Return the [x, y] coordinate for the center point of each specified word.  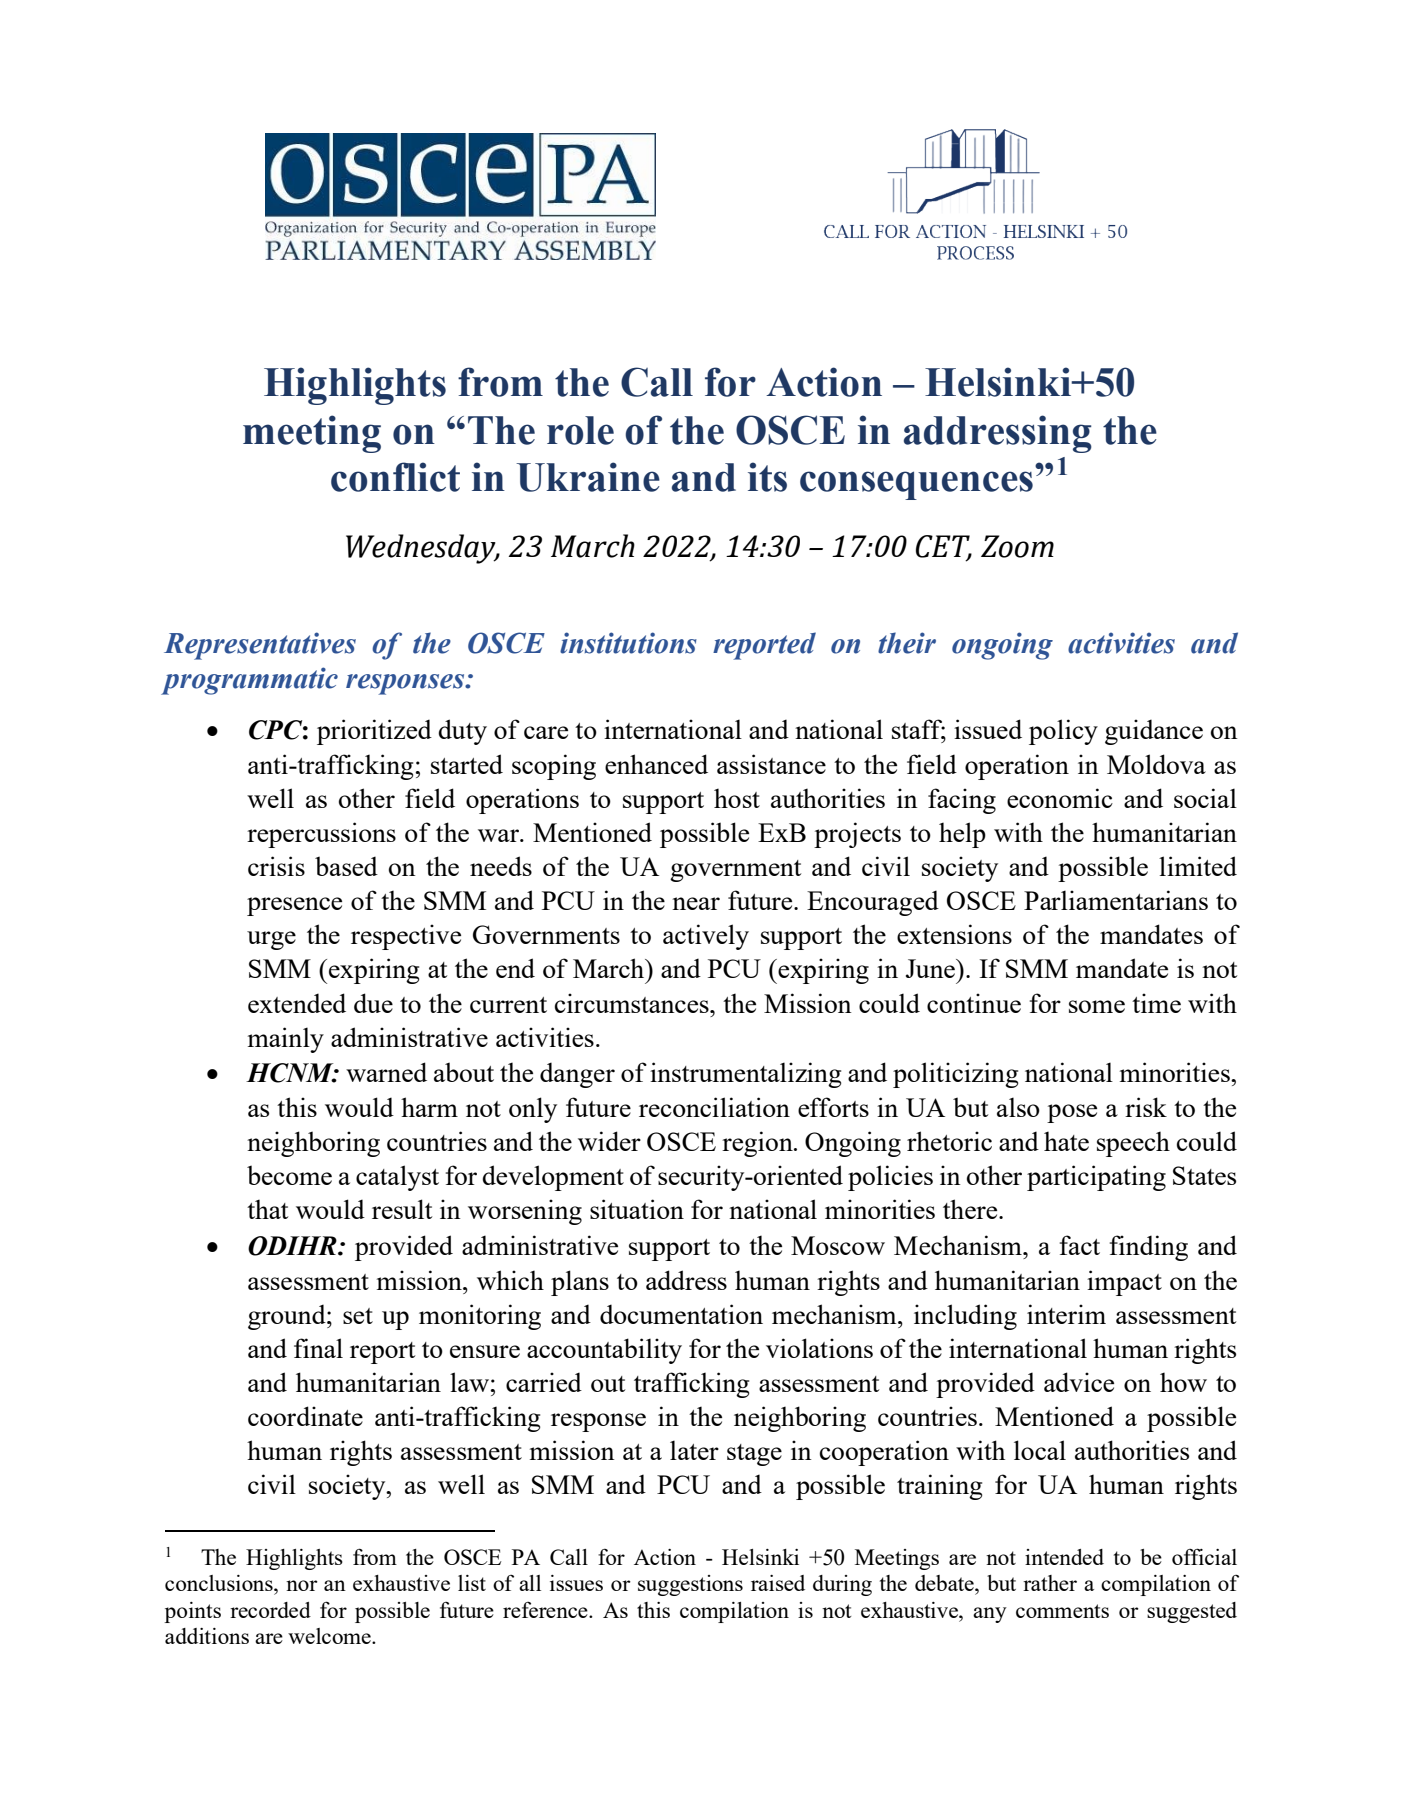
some [1097, 1006]
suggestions [690, 1585]
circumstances [633, 1003]
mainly [286, 1040]
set [358, 1316]
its [767, 477]
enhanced [656, 764]
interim [1066, 1314]
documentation [681, 1314]
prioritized [374, 732]
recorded [270, 1610]
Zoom [1017, 546]
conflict [395, 477]
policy [1063, 732]
